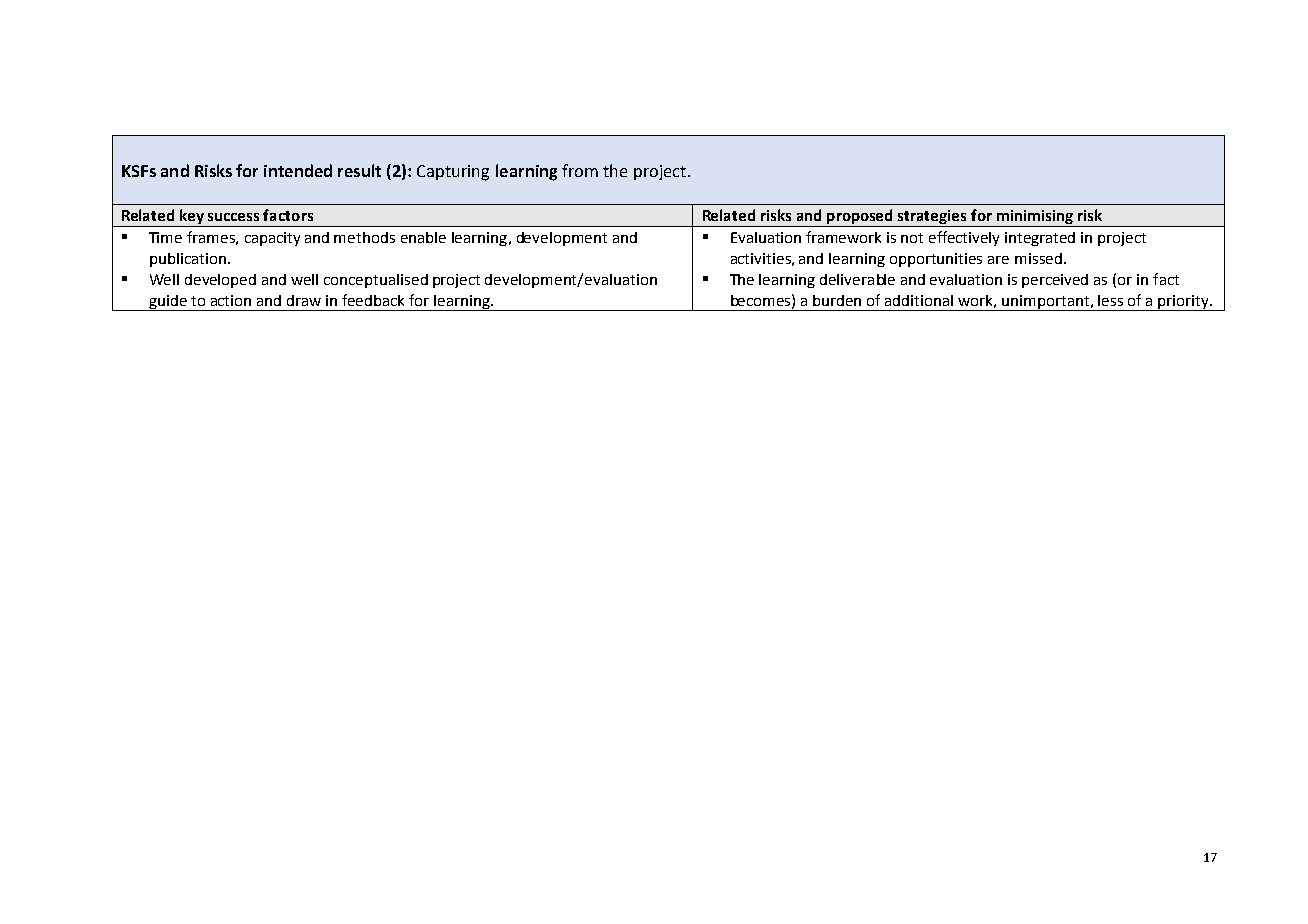 This page has width=1308, height=924. What do you see at coordinates (857, 279) in the page?
I see `deliverable` at bounding box center [857, 279].
